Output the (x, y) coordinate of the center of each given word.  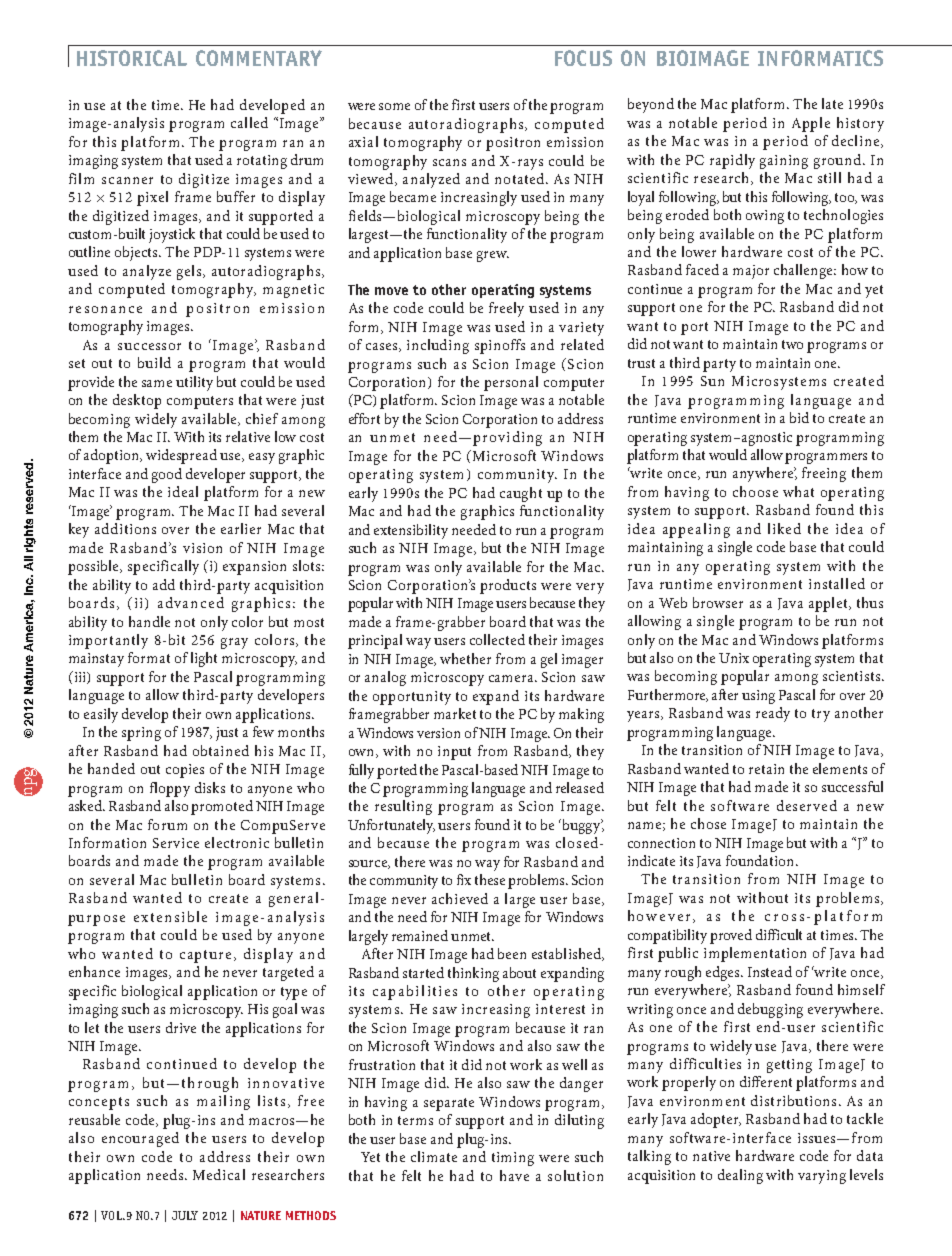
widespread (181, 456)
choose (755, 491)
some (394, 106)
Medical (219, 1174)
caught (521, 494)
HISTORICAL (132, 58)
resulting (403, 807)
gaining (784, 162)
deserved (807, 805)
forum (167, 824)
